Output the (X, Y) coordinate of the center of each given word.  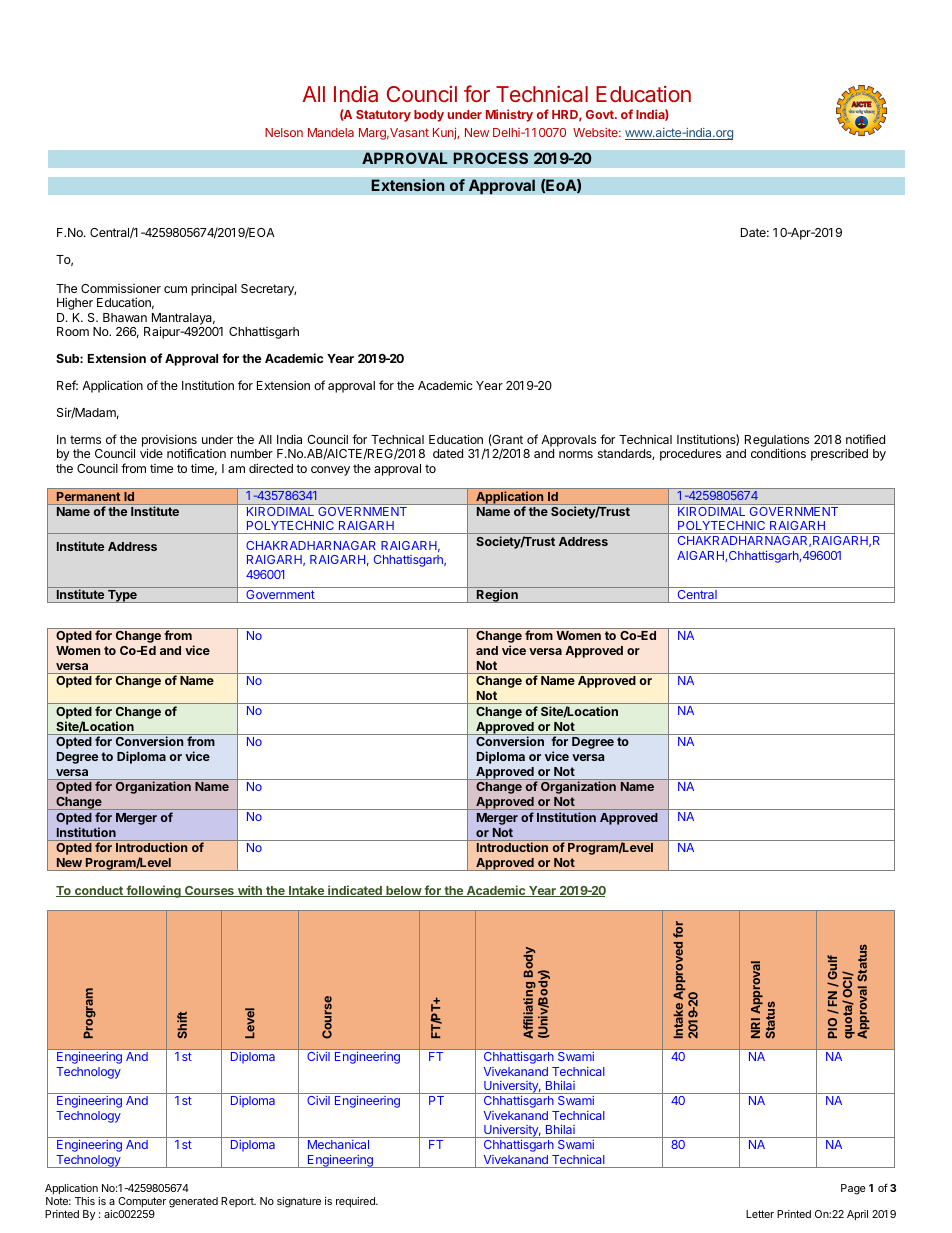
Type (122, 596)
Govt (601, 114)
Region (497, 596)
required (356, 1202)
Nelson (284, 132)
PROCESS (490, 158)
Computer (142, 1202)
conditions (778, 453)
